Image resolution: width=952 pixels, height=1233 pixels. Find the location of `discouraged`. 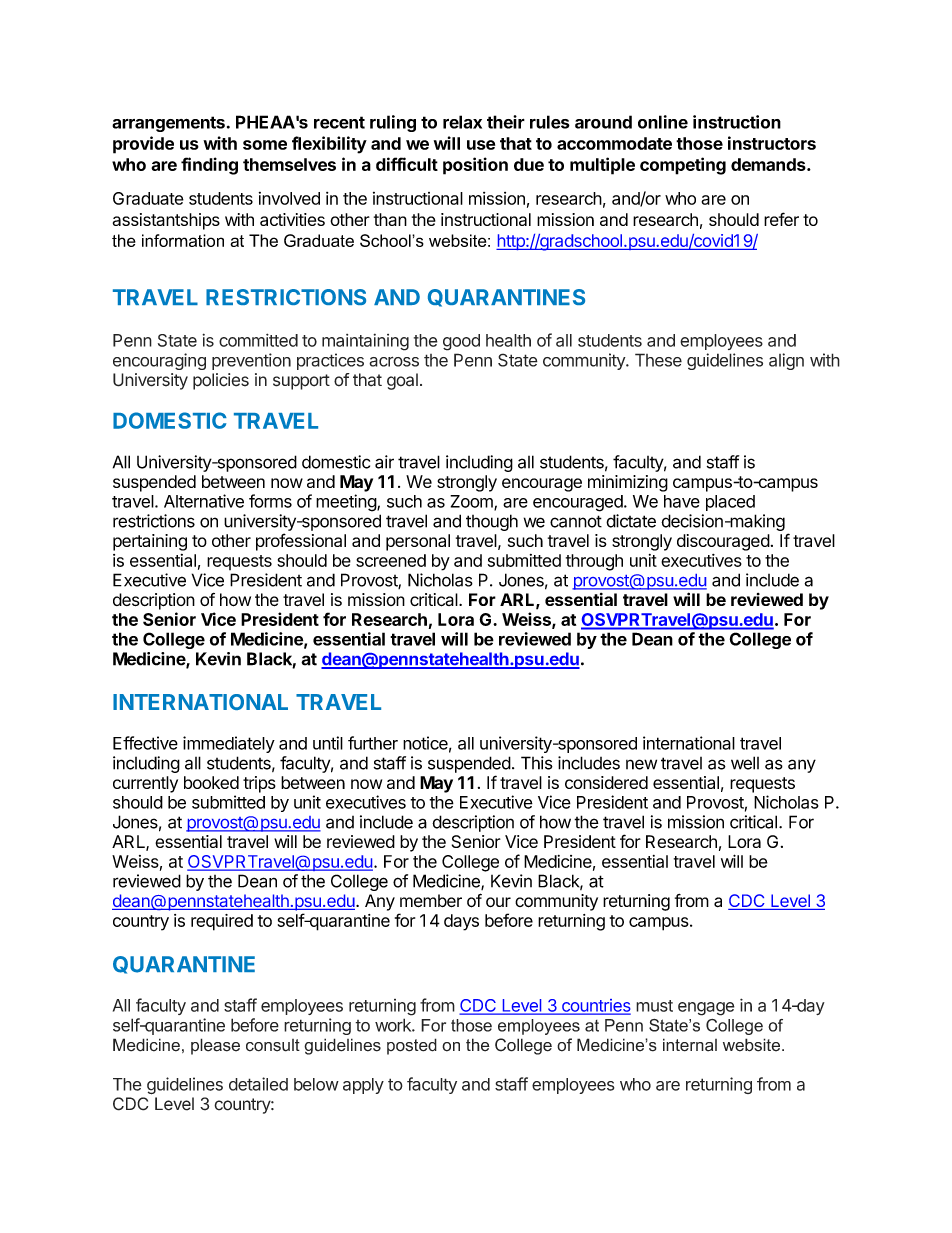

discouraged is located at coordinates (723, 542).
